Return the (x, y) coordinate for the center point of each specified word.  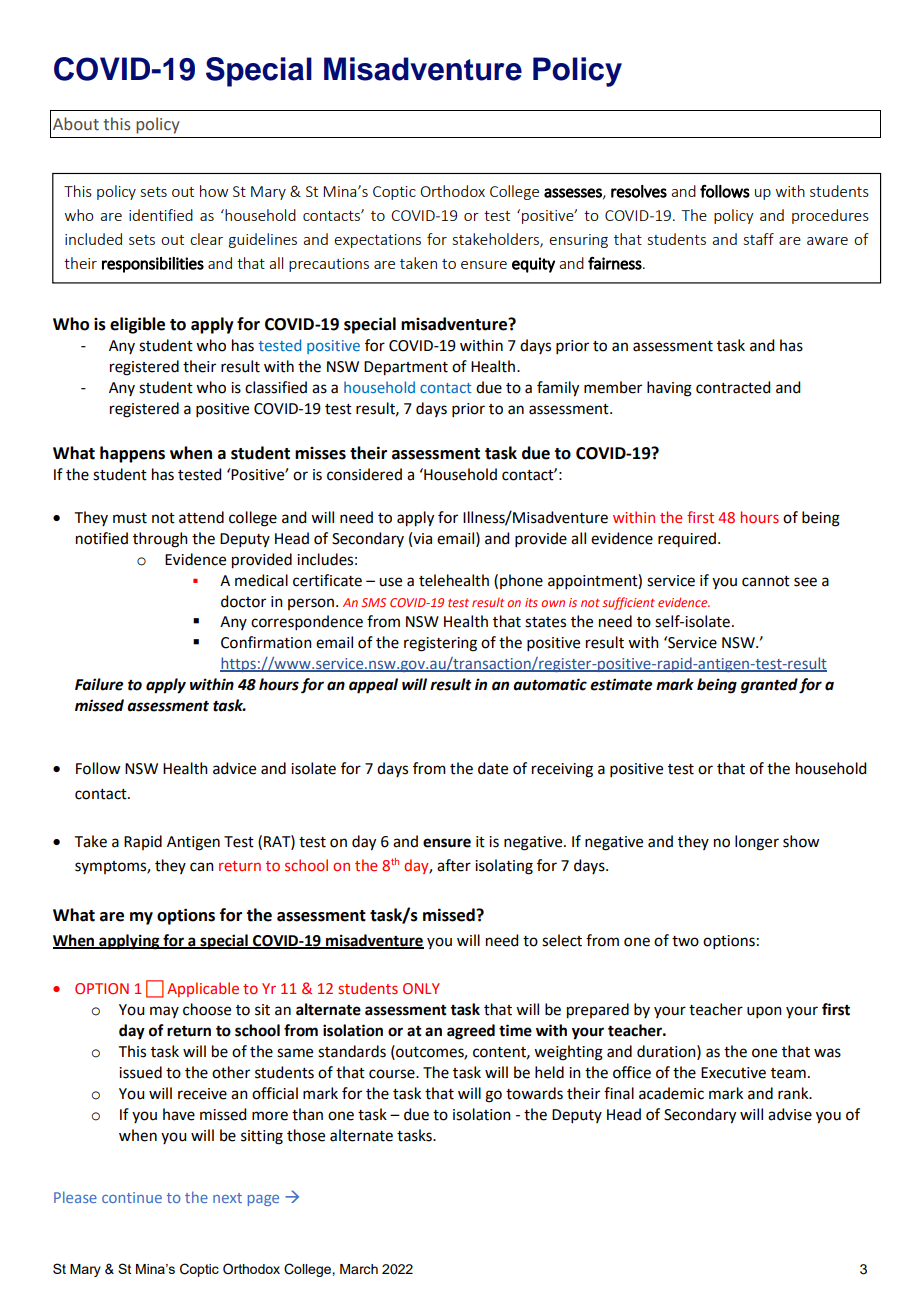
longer (757, 843)
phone (521, 581)
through (160, 540)
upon (764, 1012)
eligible (137, 325)
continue (132, 1197)
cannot (766, 581)
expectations (377, 241)
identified (161, 215)
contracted (733, 387)
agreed (471, 1032)
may (164, 1012)
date (493, 768)
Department (406, 368)
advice (234, 768)
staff (759, 239)
